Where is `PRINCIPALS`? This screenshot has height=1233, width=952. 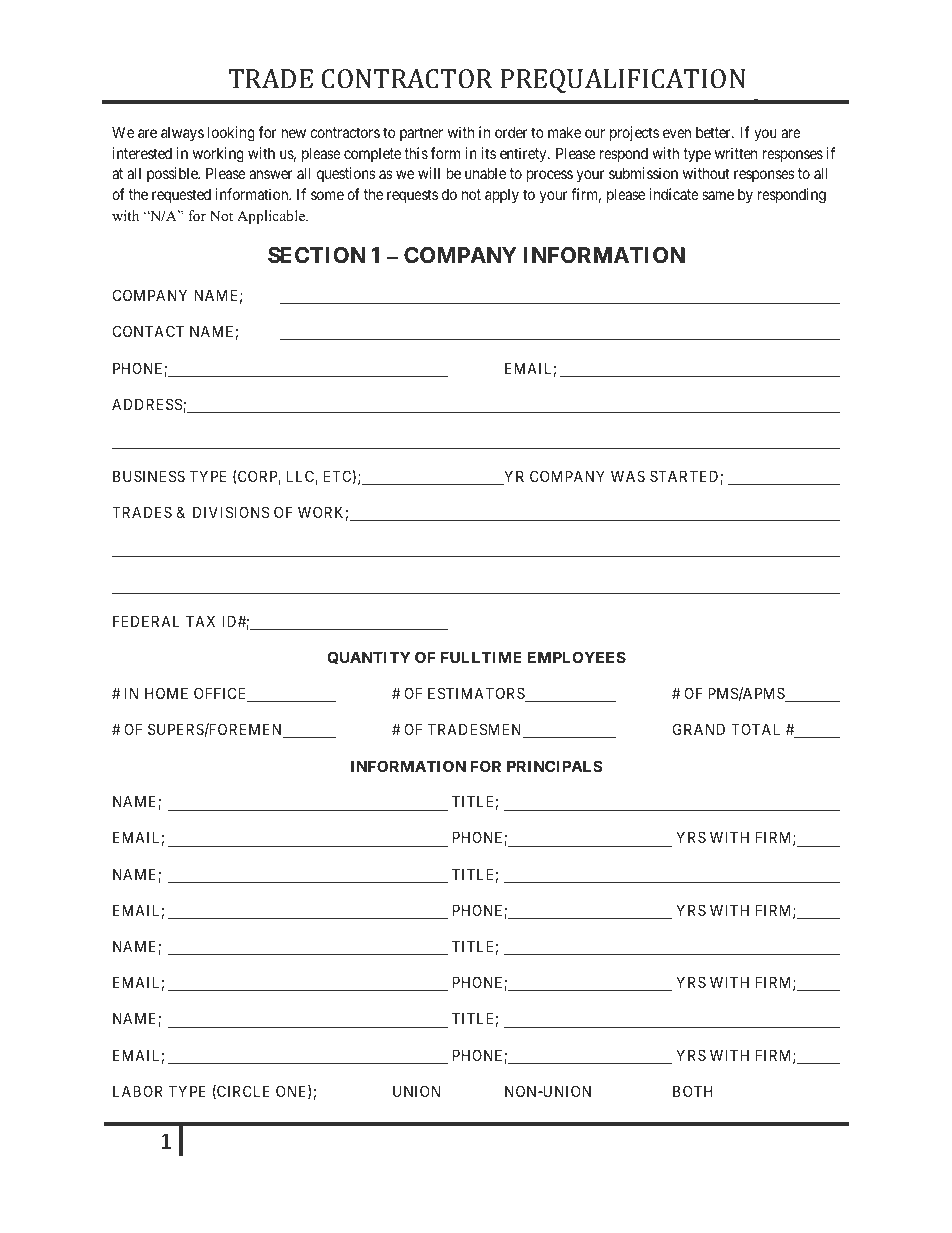
PRINCIPALS is located at coordinates (554, 766).
